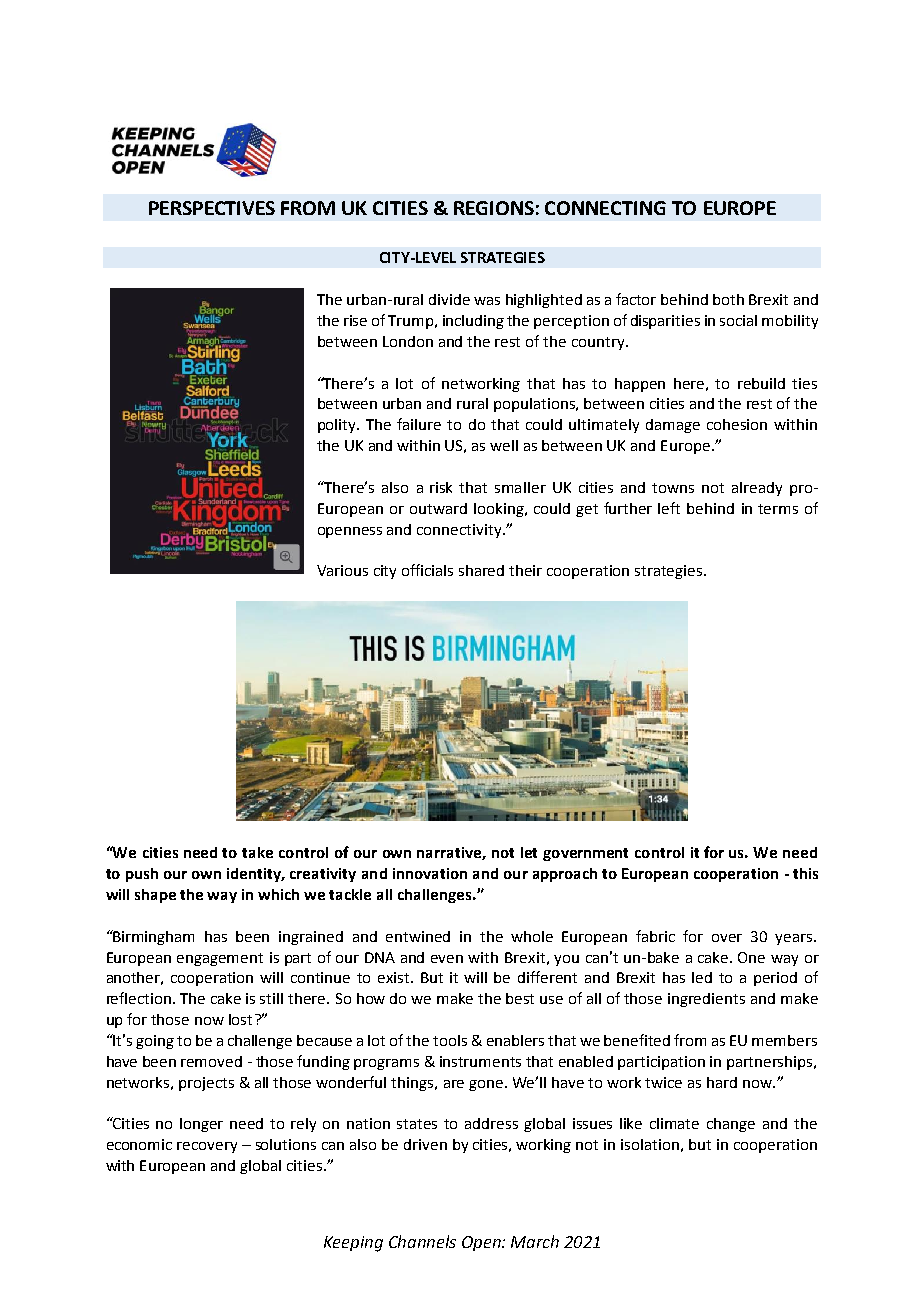 This image has height=1308, width=924. What do you see at coordinates (805, 873) in the image?
I see `this` at bounding box center [805, 873].
